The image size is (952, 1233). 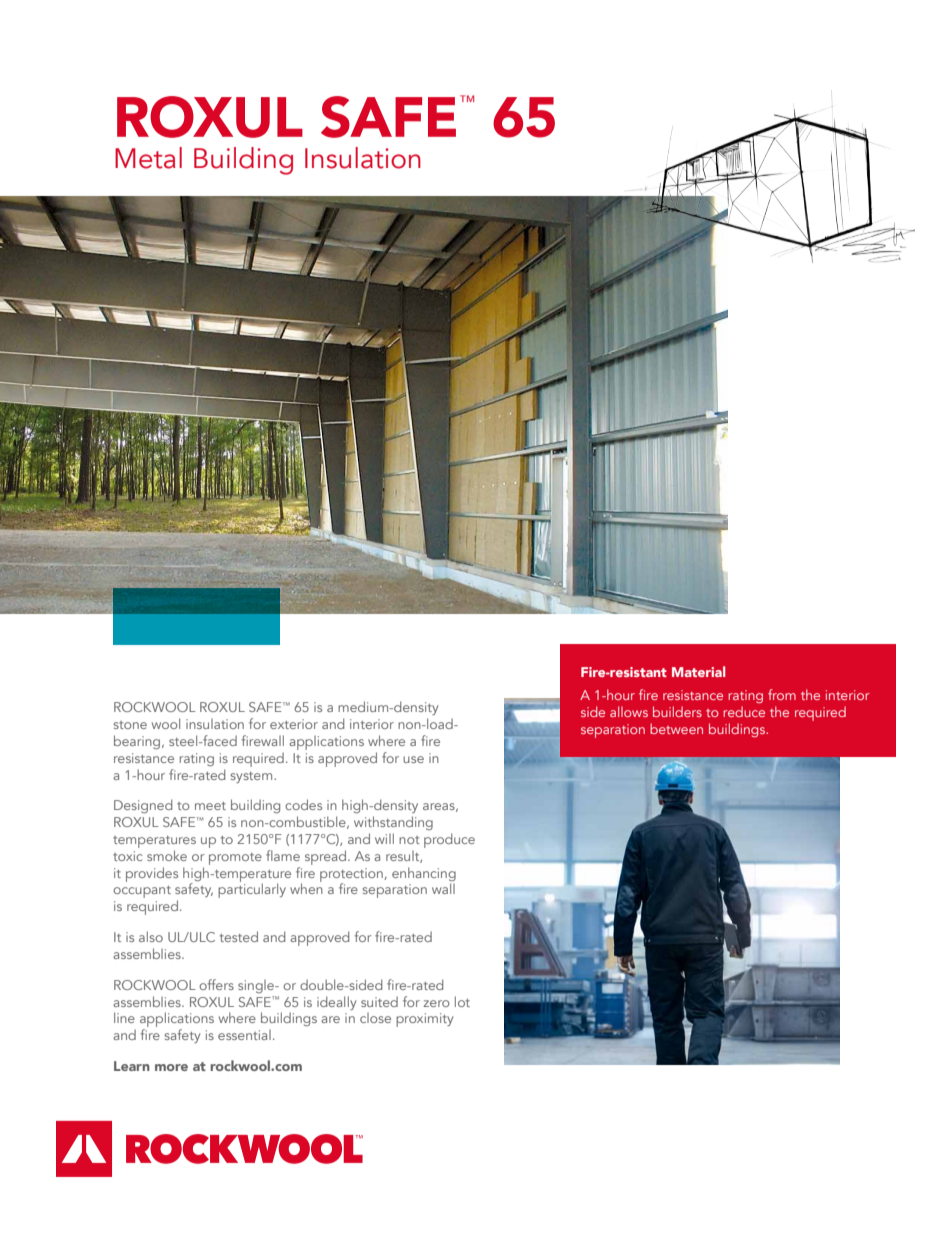 What do you see at coordinates (782, 694) in the image?
I see `from` at bounding box center [782, 694].
